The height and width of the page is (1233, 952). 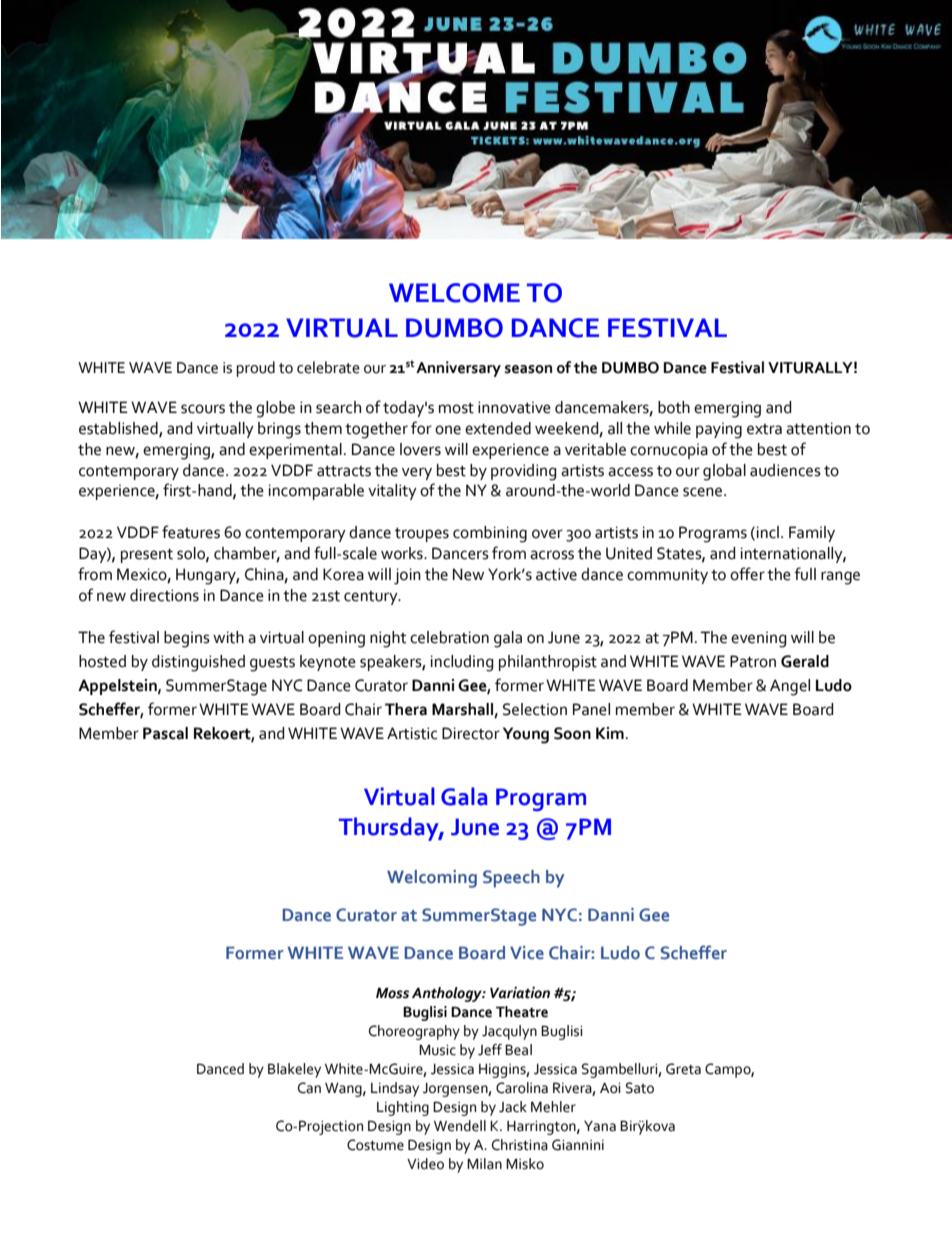 What do you see at coordinates (460, 1126) in the page?
I see `Wendell` at bounding box center [460, 1126].
